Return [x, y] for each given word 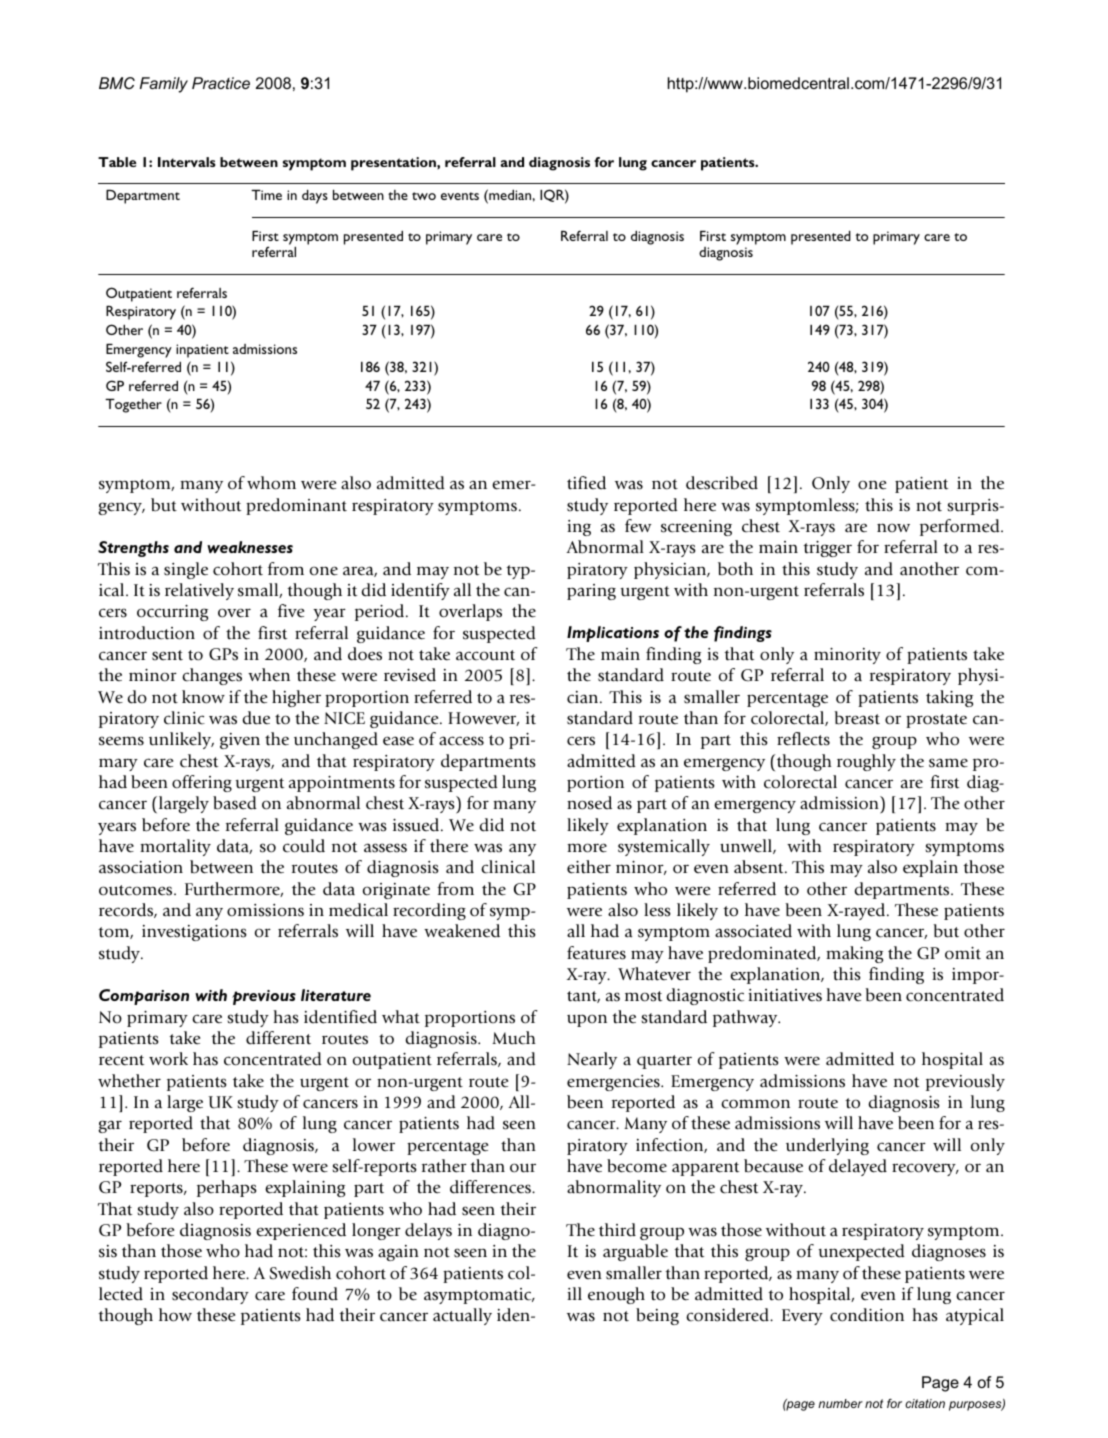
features [596, 953]
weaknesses [250, 547]
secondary [210, 1295]
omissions [265, 910]
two [424, 196]
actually [462, 1316]
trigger [827, 549]
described [722, 483]
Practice [221, 83]
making [854, 954]
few [638, 526]
